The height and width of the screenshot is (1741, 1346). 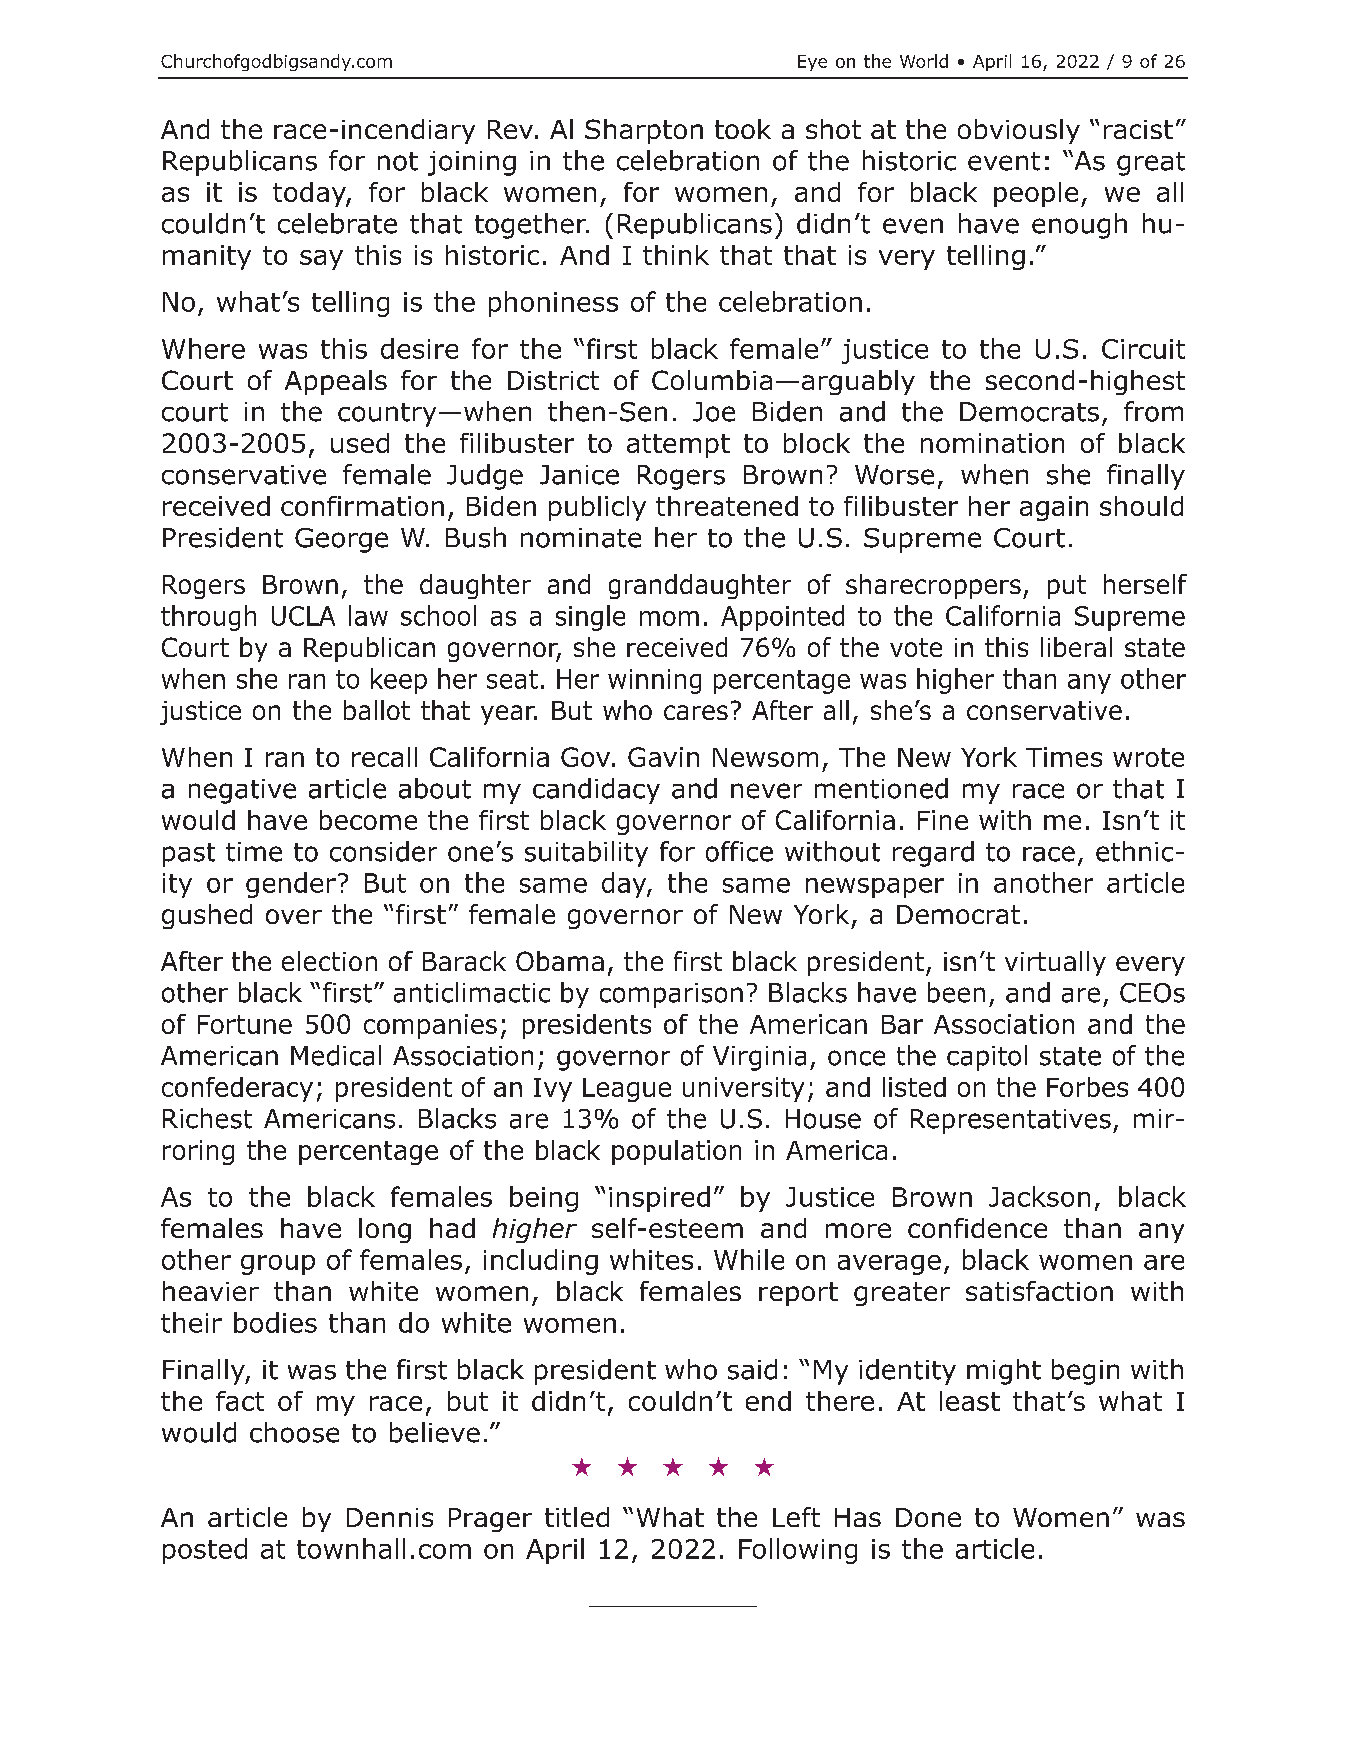 I want to click on population, so click(x=676, y=1152).
